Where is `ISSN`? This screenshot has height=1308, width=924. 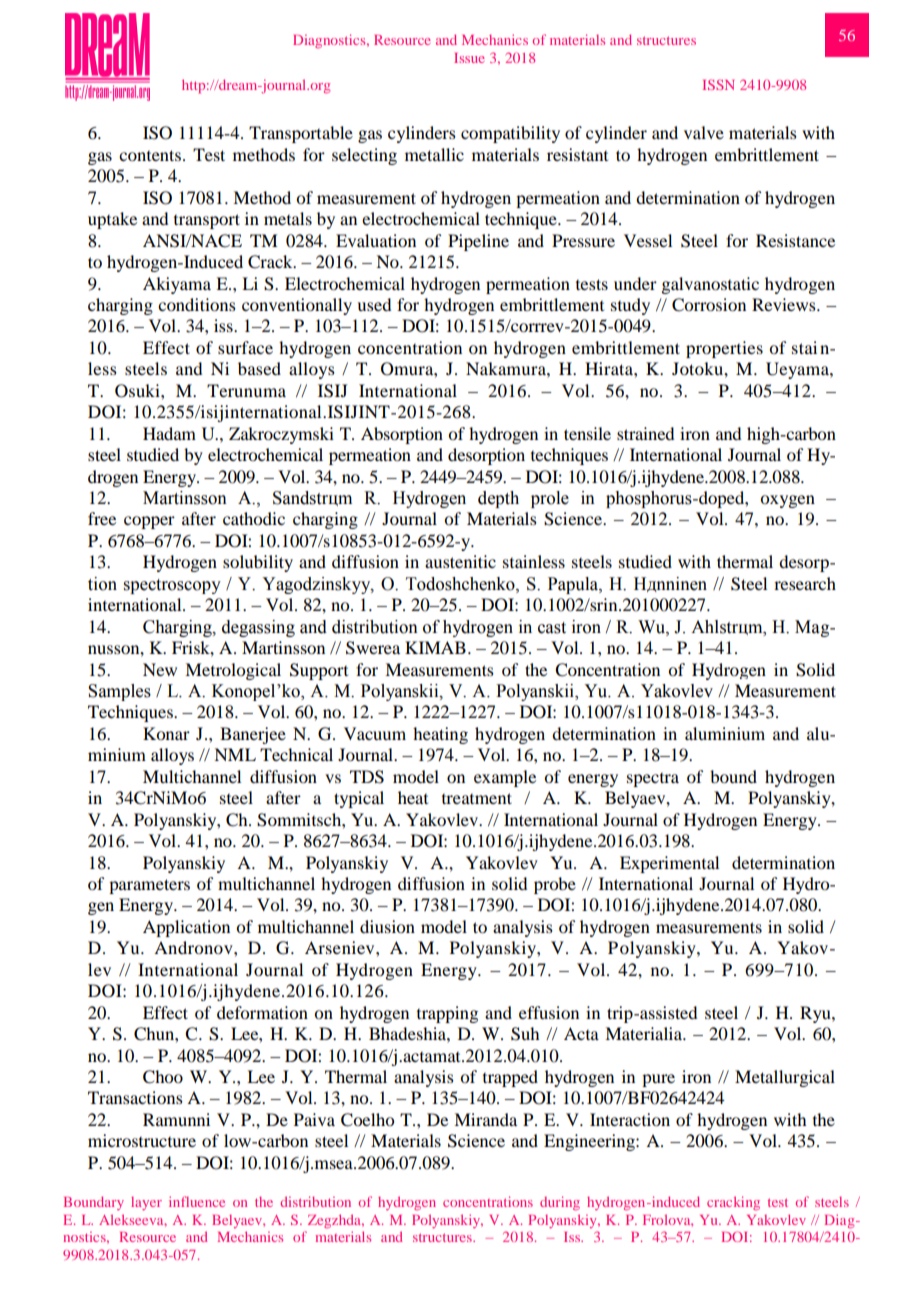 ISSN is located at coordinates (718, 84).
